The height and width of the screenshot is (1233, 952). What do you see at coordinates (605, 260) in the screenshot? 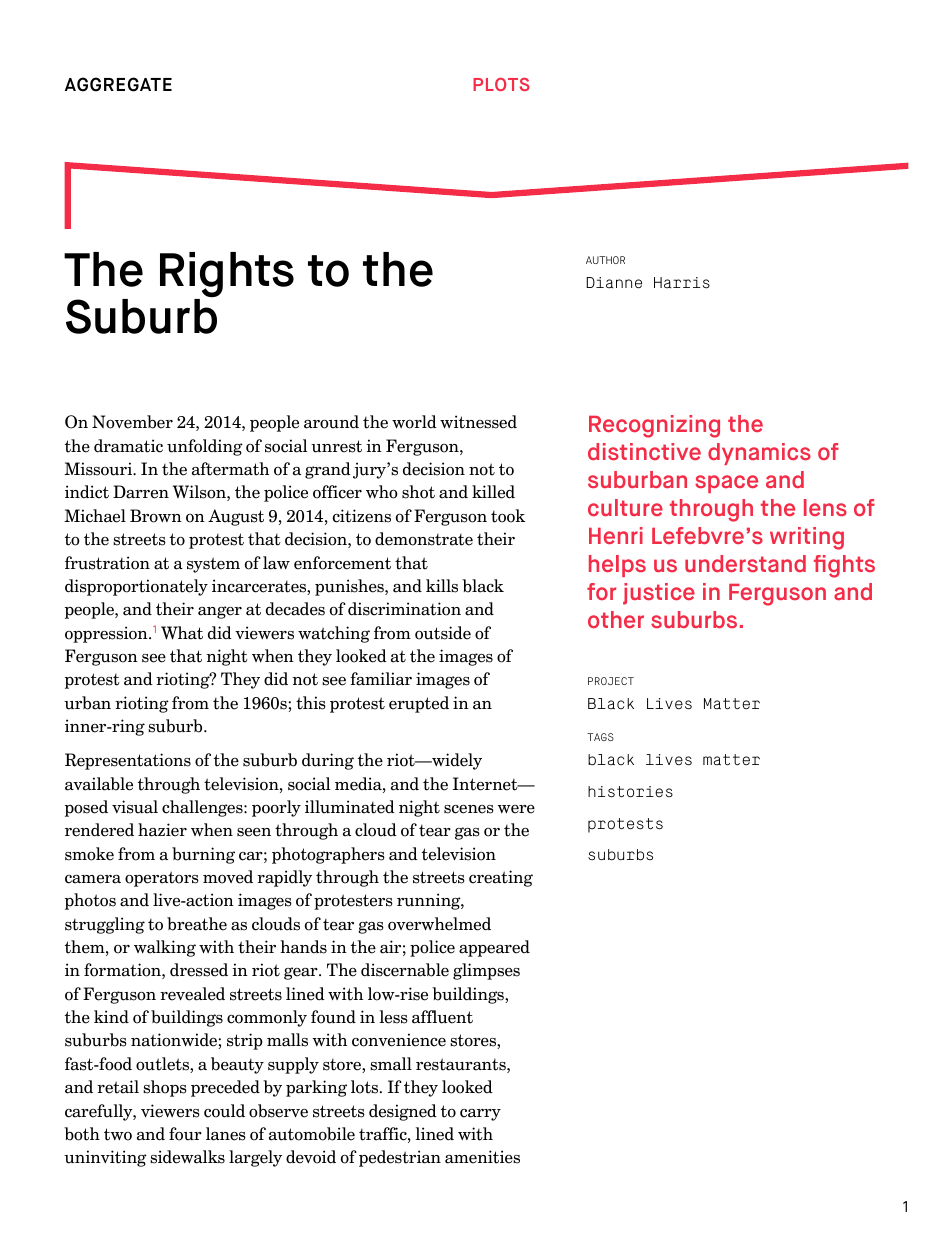
I see `AUTHOR` at bounding box center [605, 260].
